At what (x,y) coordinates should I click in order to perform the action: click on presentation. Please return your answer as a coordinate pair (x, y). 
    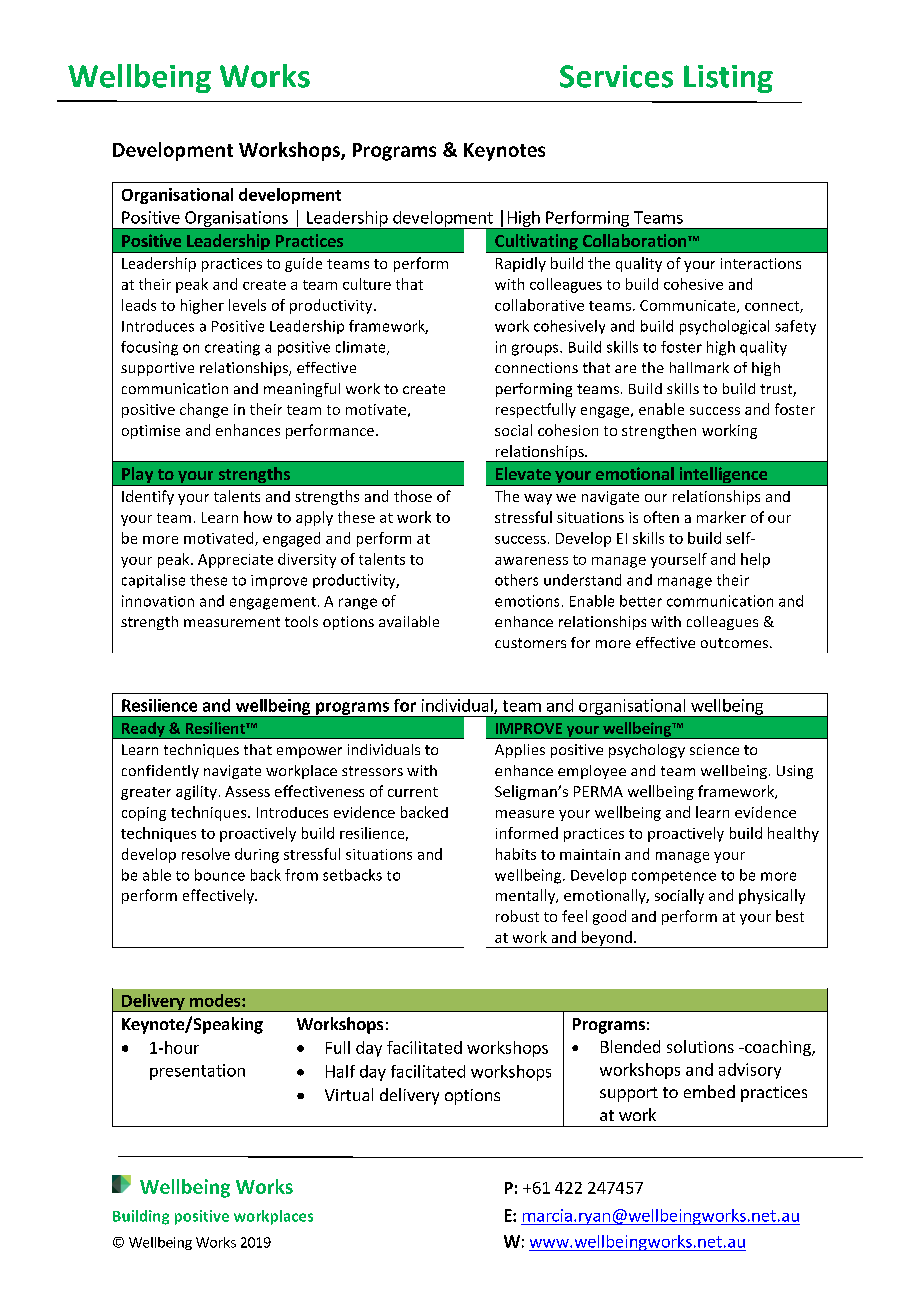
    Looking at the image, I should click on (197, 1072).
